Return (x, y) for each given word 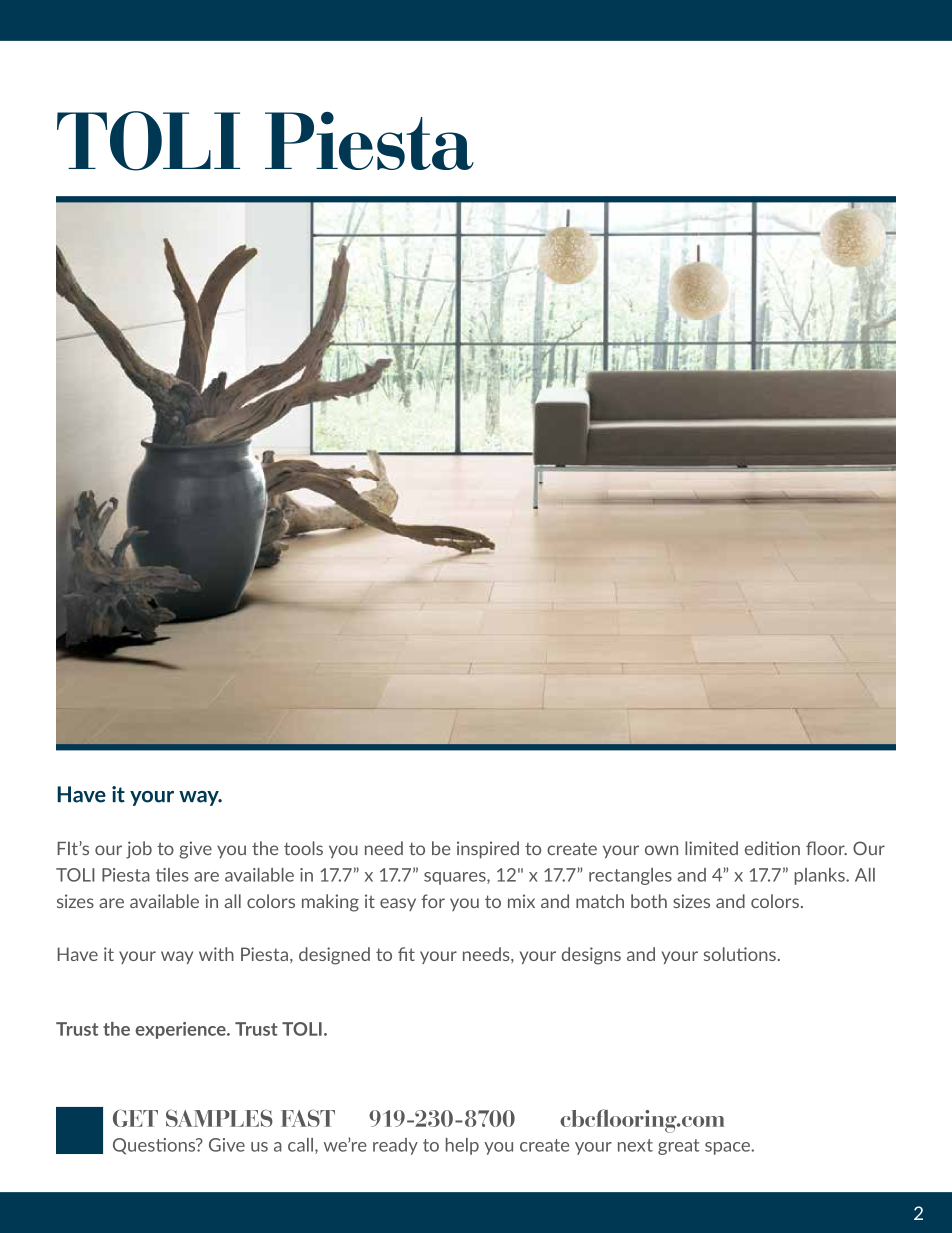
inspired (488, 850)
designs (591, 956)
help (462, 1146)
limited (711, 848)
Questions (155, 1146)
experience (181, 1030)
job (139, 850)
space (728, 1148)
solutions (740, 954)
